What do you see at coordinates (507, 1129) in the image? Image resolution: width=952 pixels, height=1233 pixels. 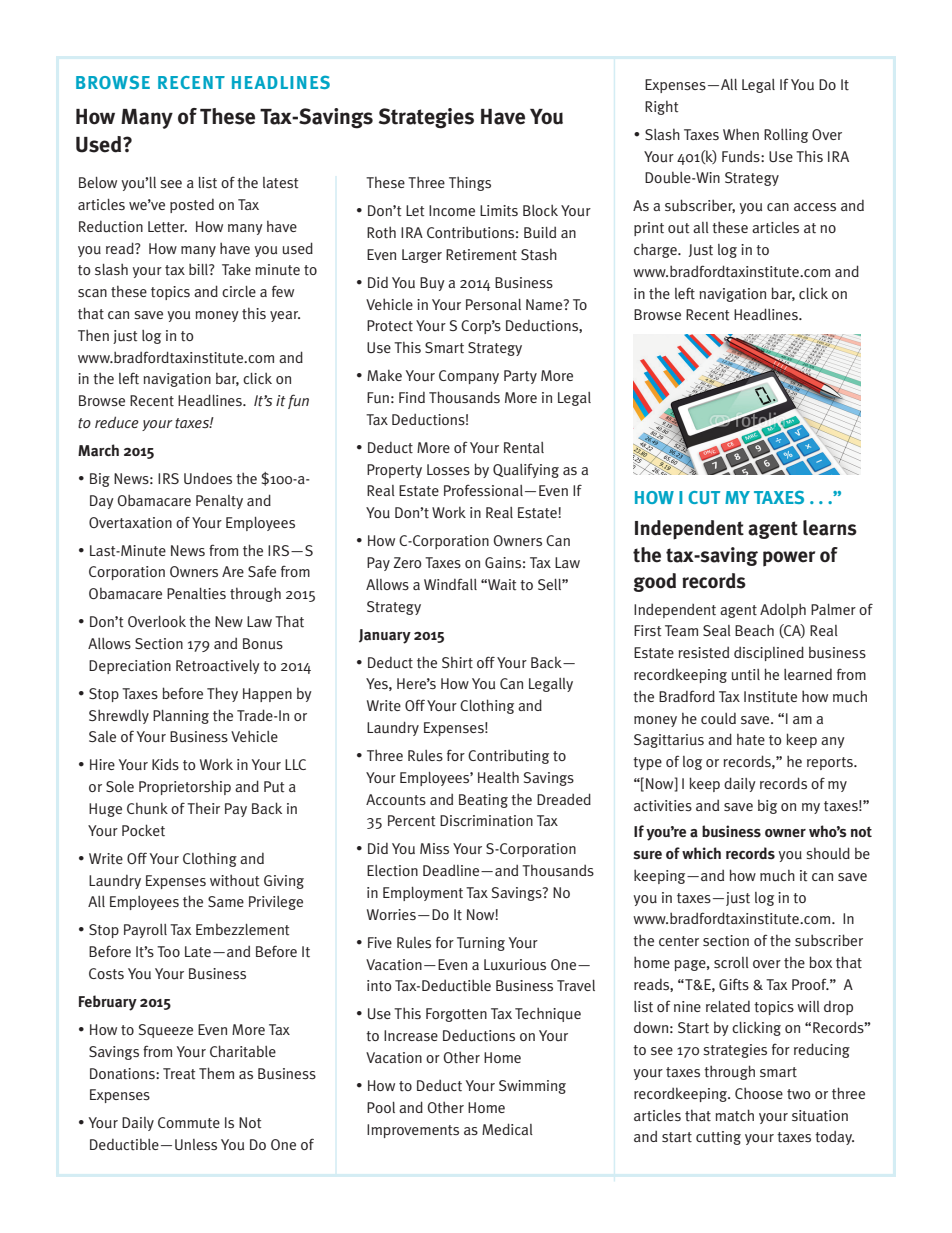 I see `Medical` at bounding box center [507, 1129].
